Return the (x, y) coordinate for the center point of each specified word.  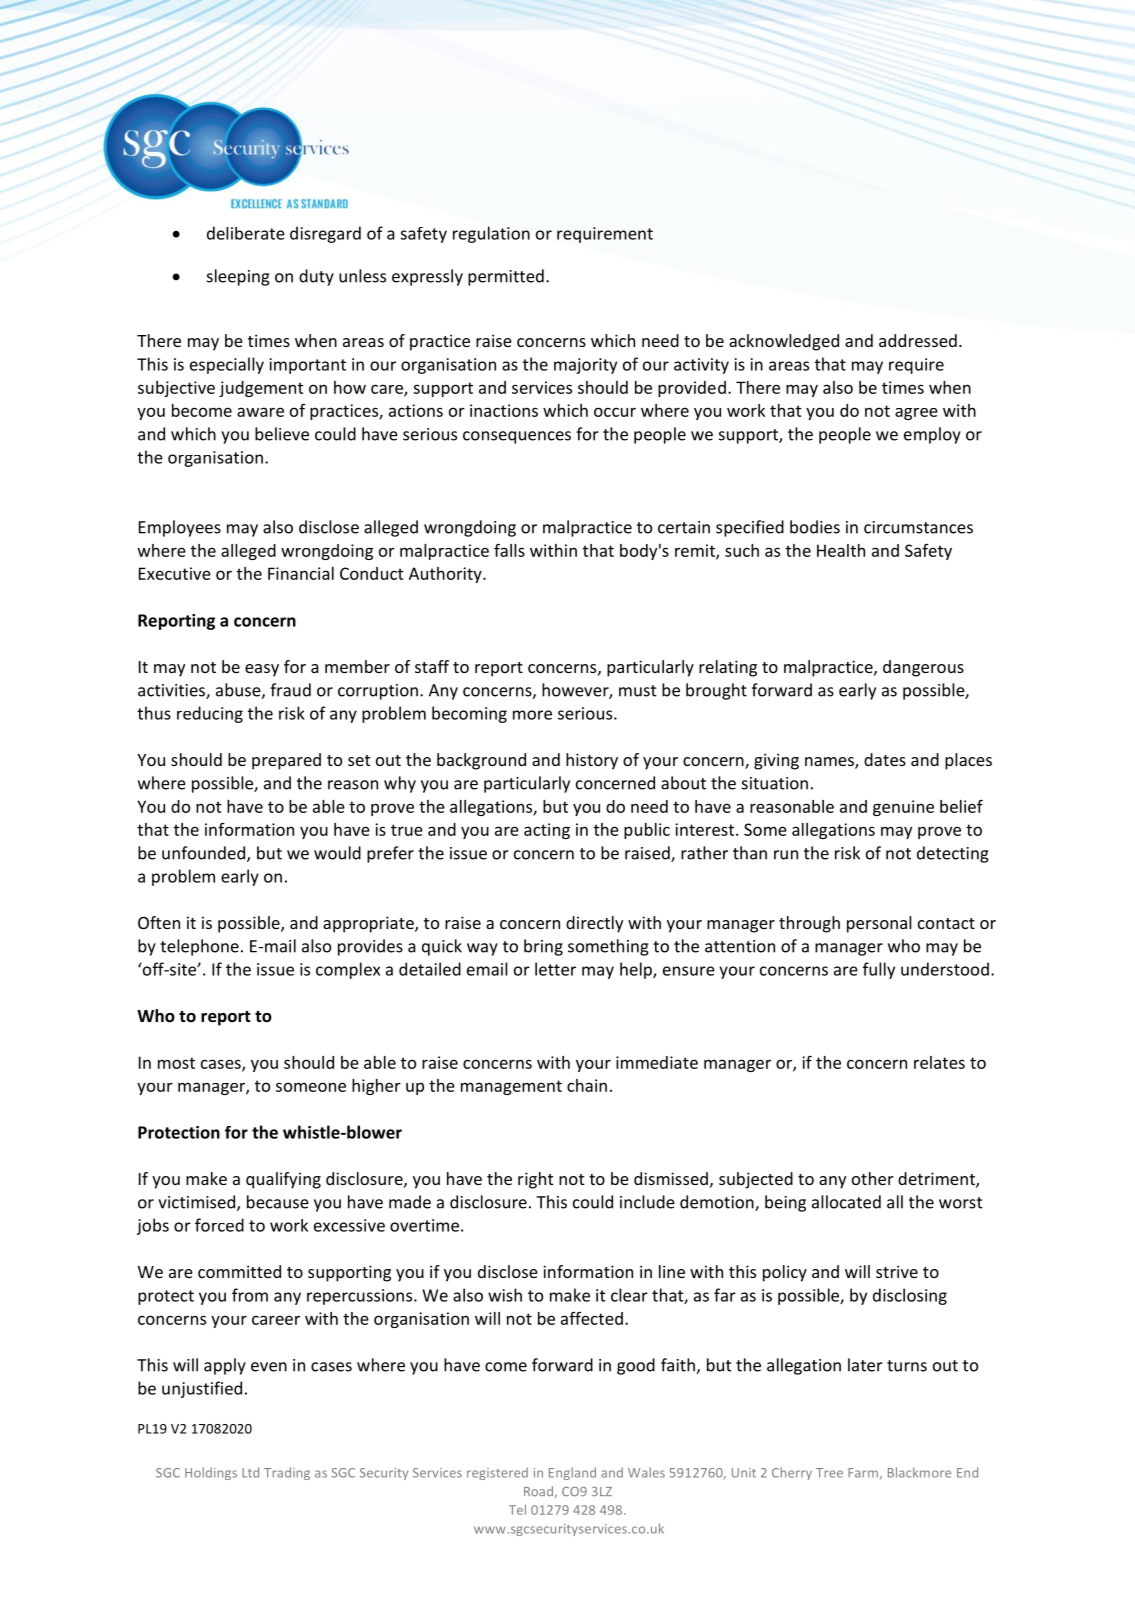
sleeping (238, 277)
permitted (506, 277)
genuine (903, 808)
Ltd (250, 1472)
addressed (918, 340)
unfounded (205, 854)
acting (547, 831)
